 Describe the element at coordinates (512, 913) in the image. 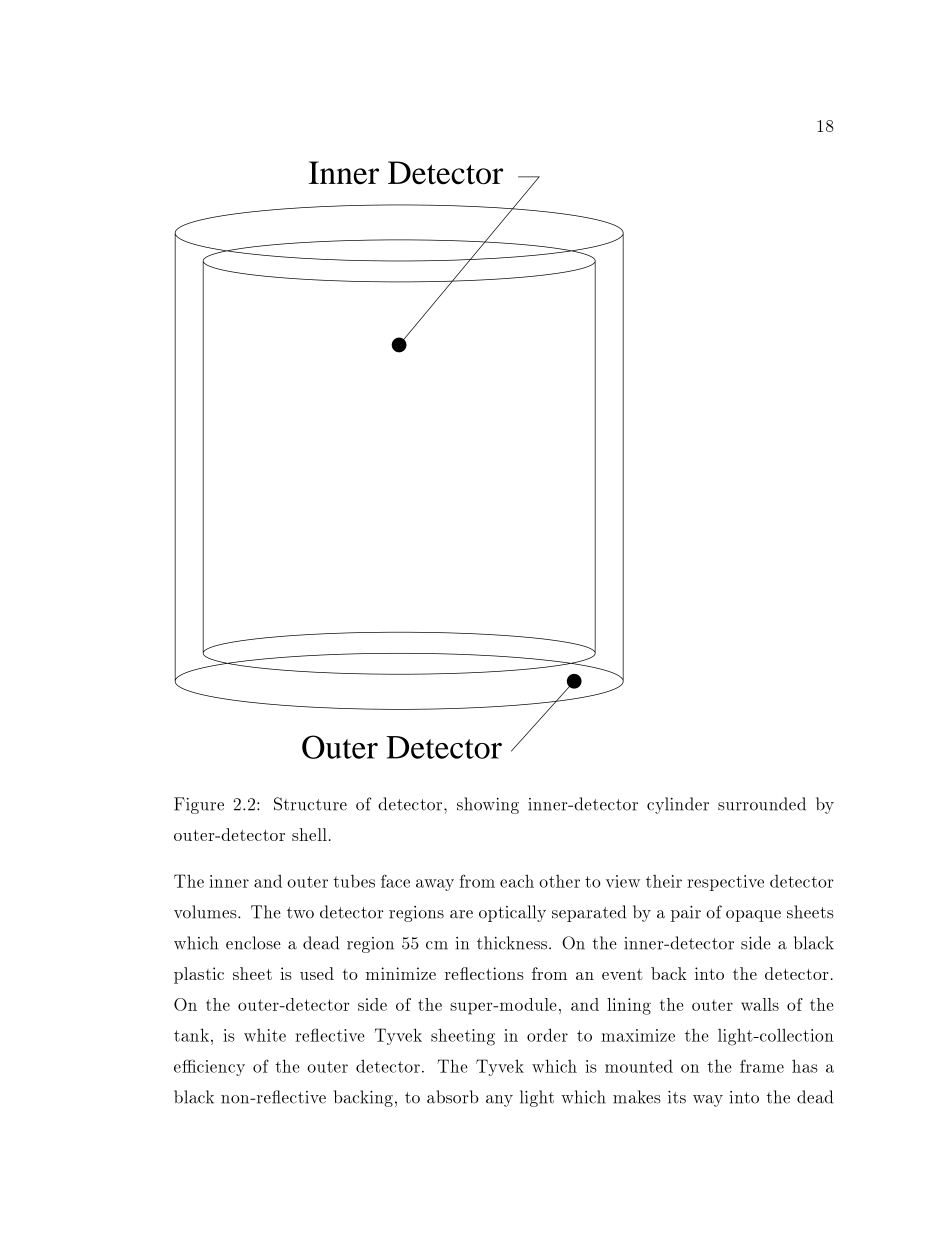

I see `optically` at that location.
